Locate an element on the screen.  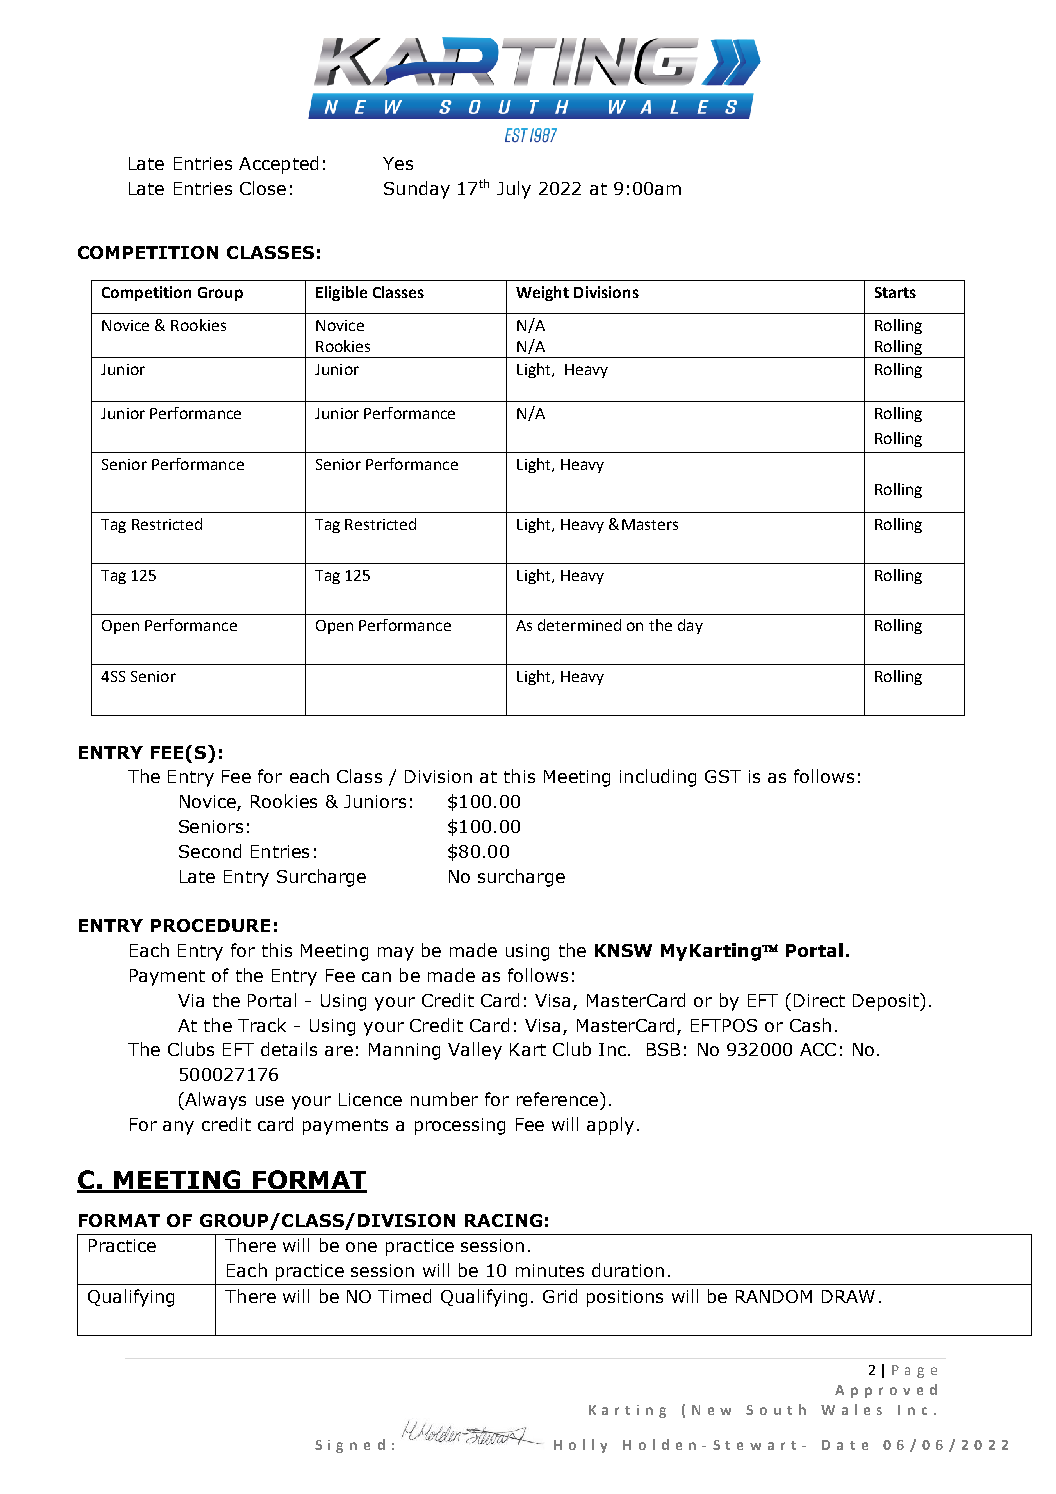
one is located at coordinates (361, 1247).
